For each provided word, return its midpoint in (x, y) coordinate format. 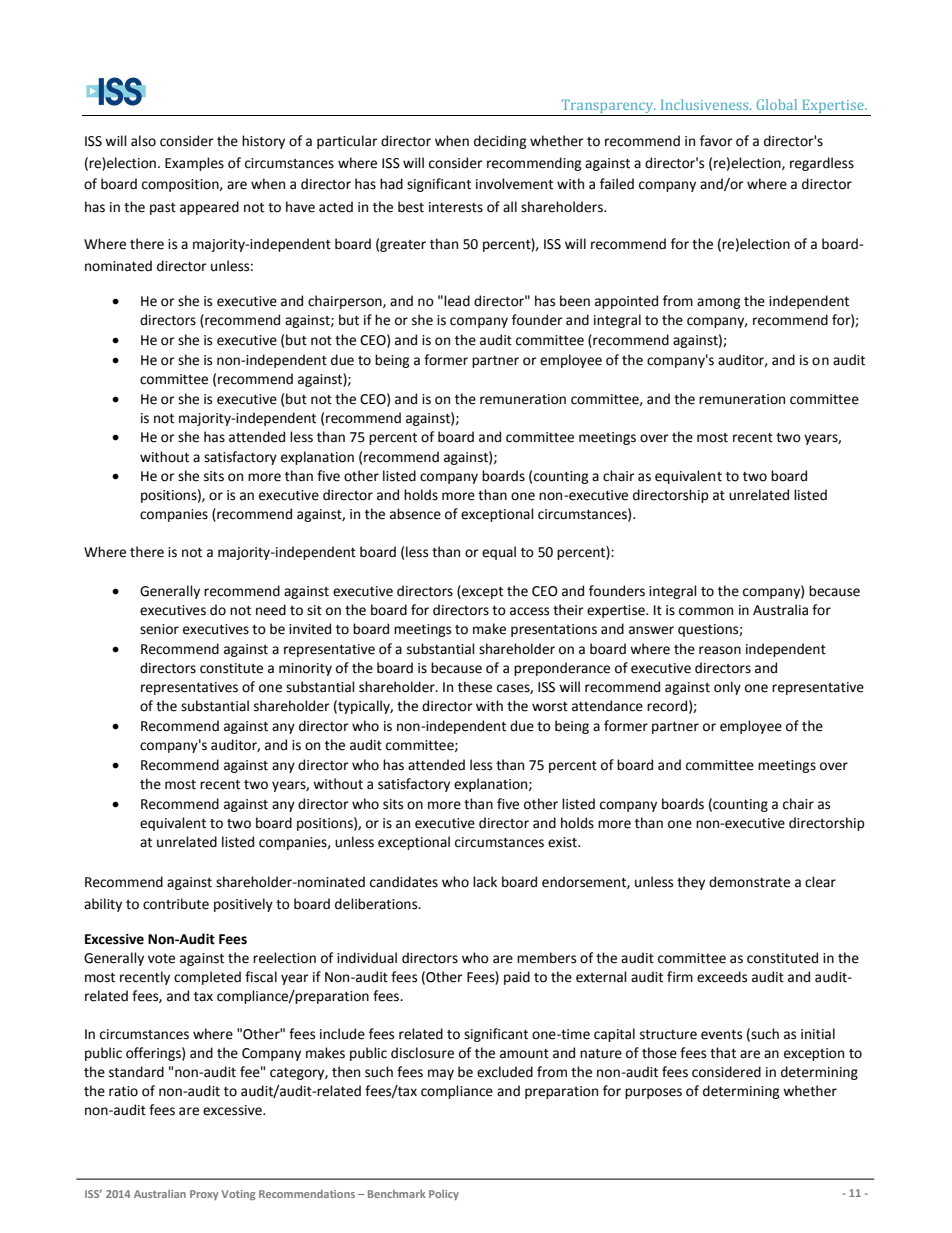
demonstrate (749, 882)
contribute (176, 904)
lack (485, 882)
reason (720, 650)
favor (716, 141)
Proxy (204, 1195)
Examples (194, 164)
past (163, 209)
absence (415, 514)
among (719, 303)
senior (159, 629)
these (475, 687)
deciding (500, 142)
